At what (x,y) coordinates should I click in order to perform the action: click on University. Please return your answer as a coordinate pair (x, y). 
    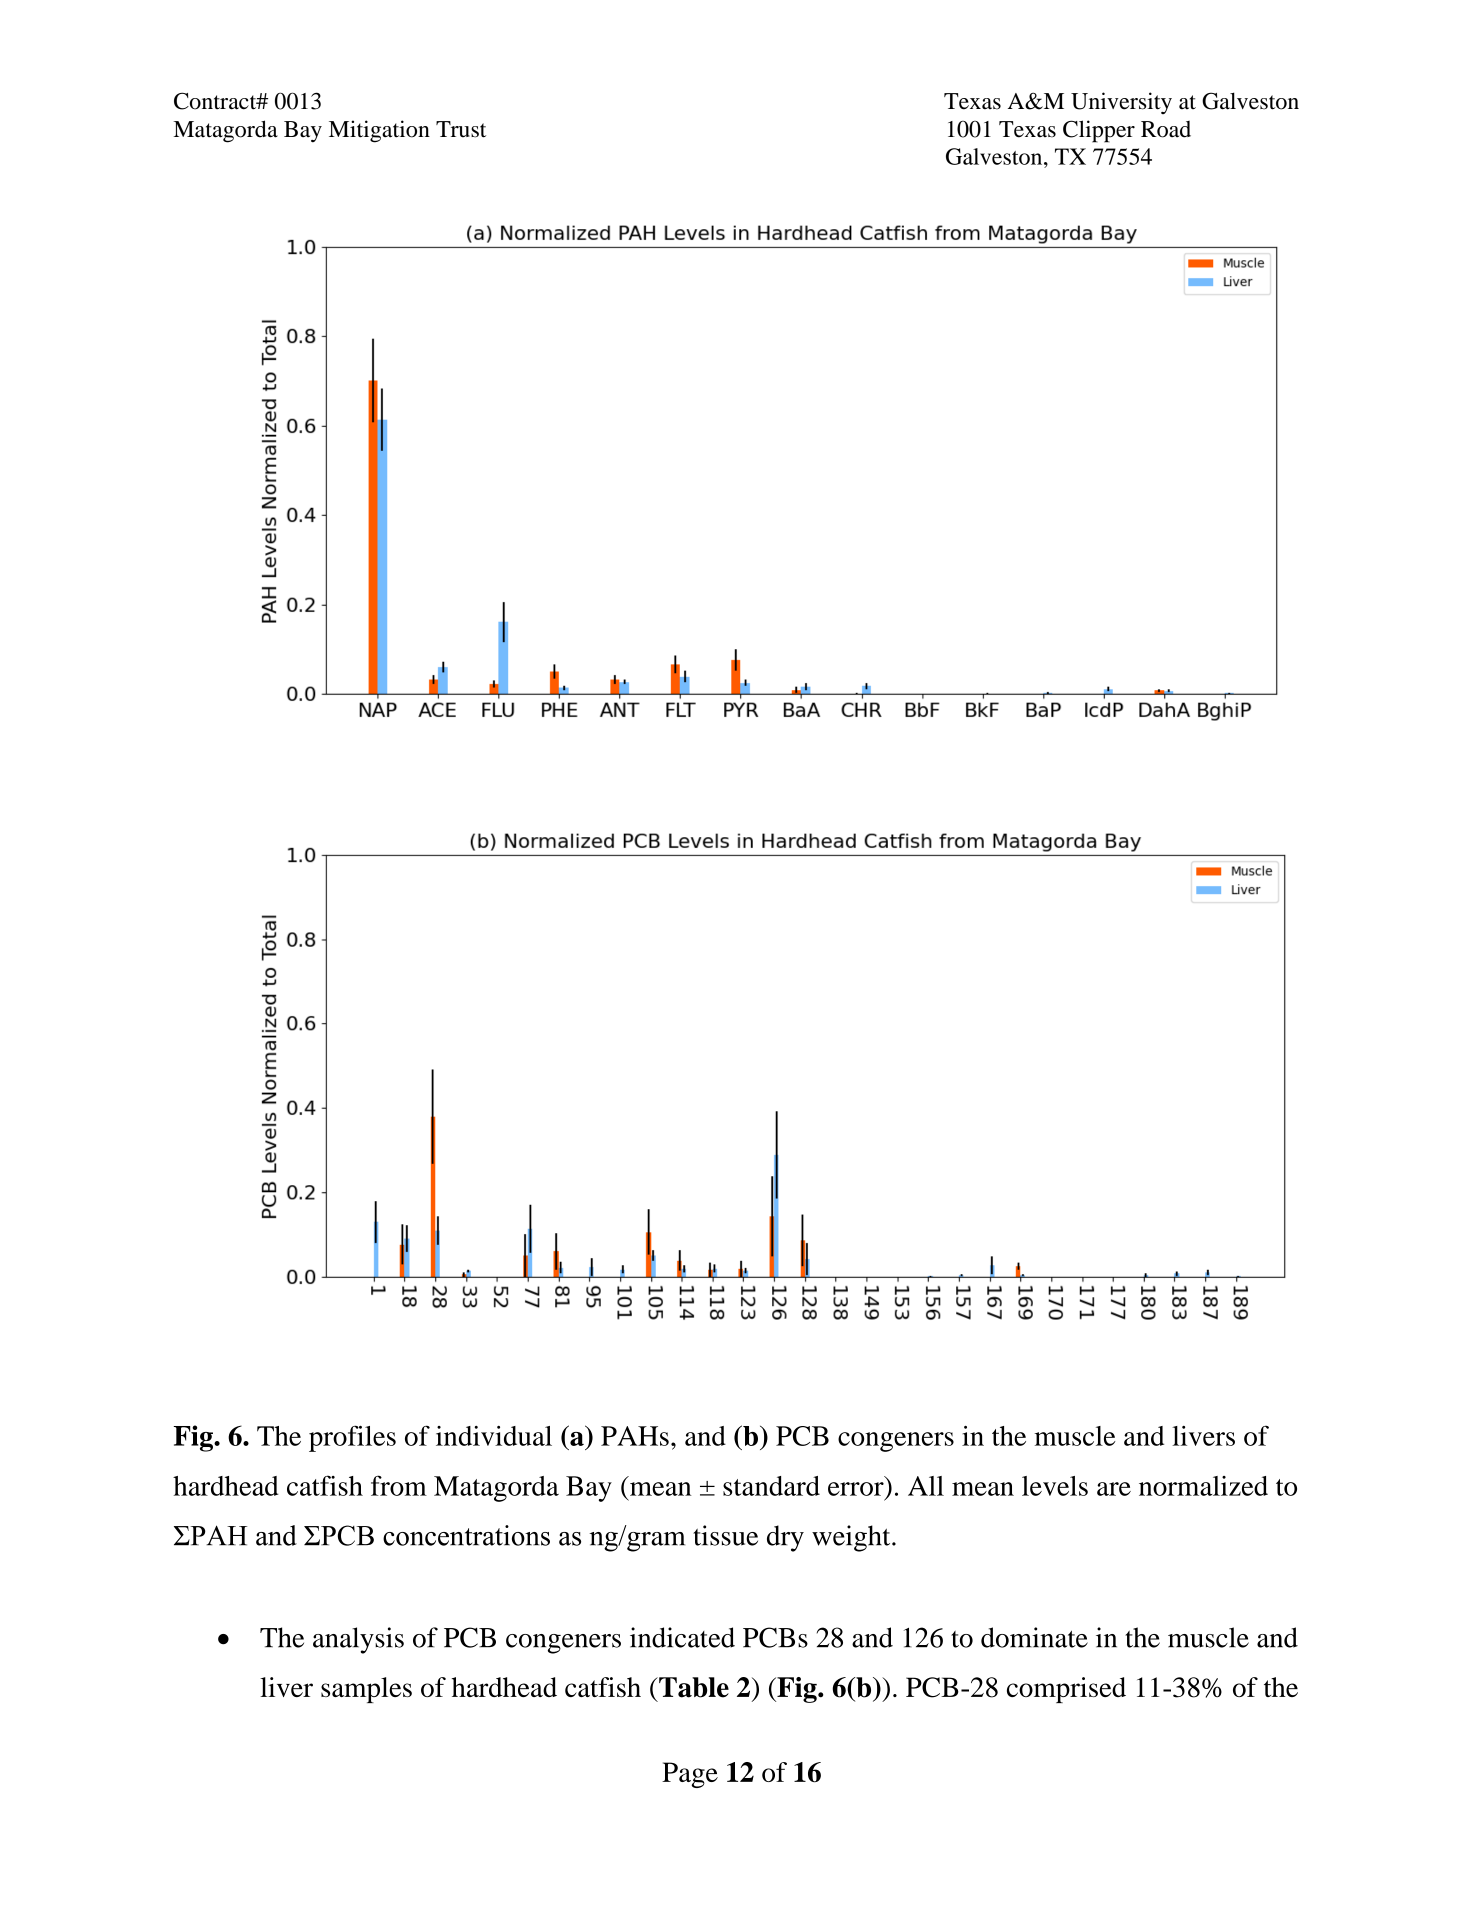
    Looking at the image, I should click on (1121, 103).
